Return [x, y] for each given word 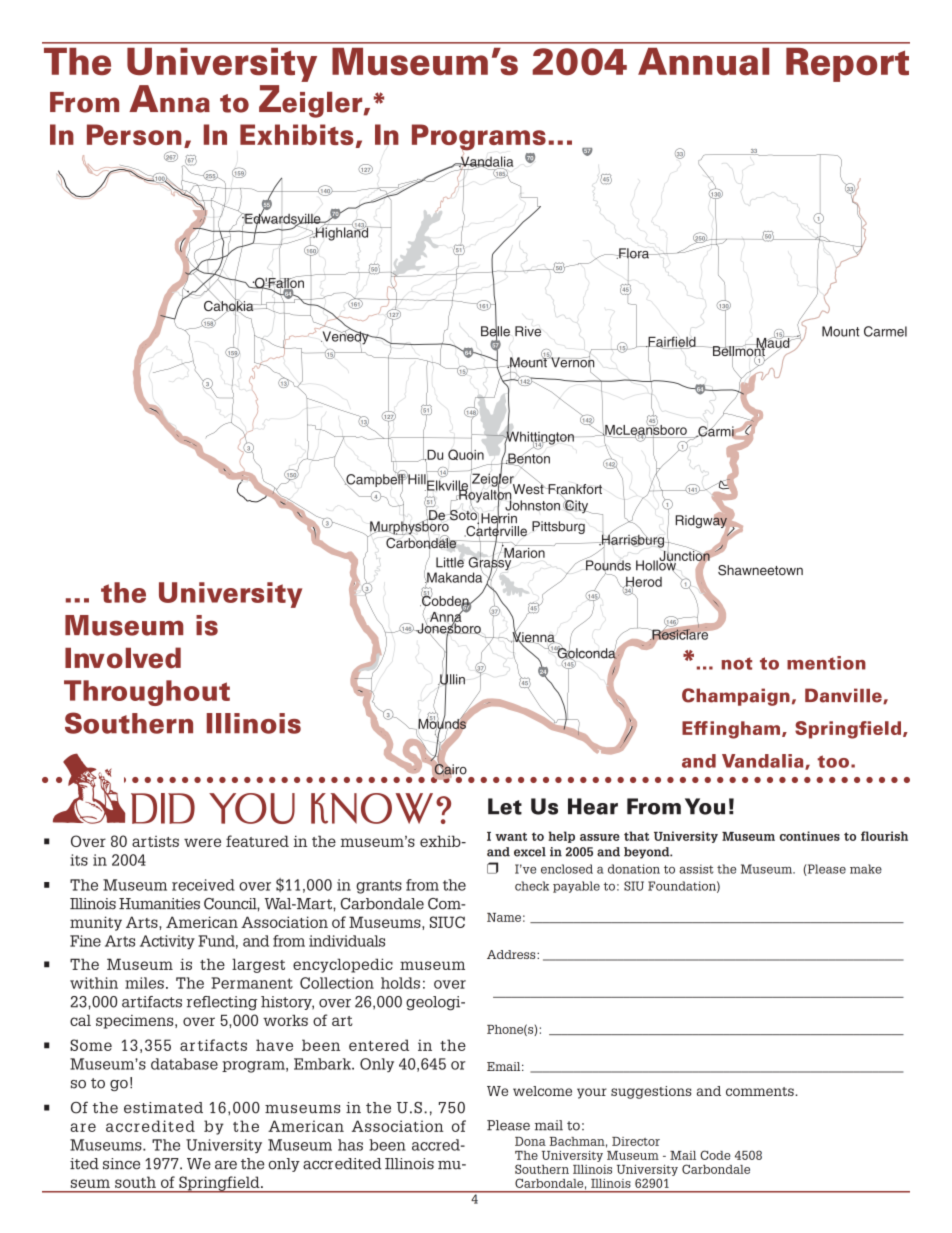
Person [134, 134]
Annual [703, 61]
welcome [542, 1091]
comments [761, 1091]
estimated [163, 1108]
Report [847, 65]
